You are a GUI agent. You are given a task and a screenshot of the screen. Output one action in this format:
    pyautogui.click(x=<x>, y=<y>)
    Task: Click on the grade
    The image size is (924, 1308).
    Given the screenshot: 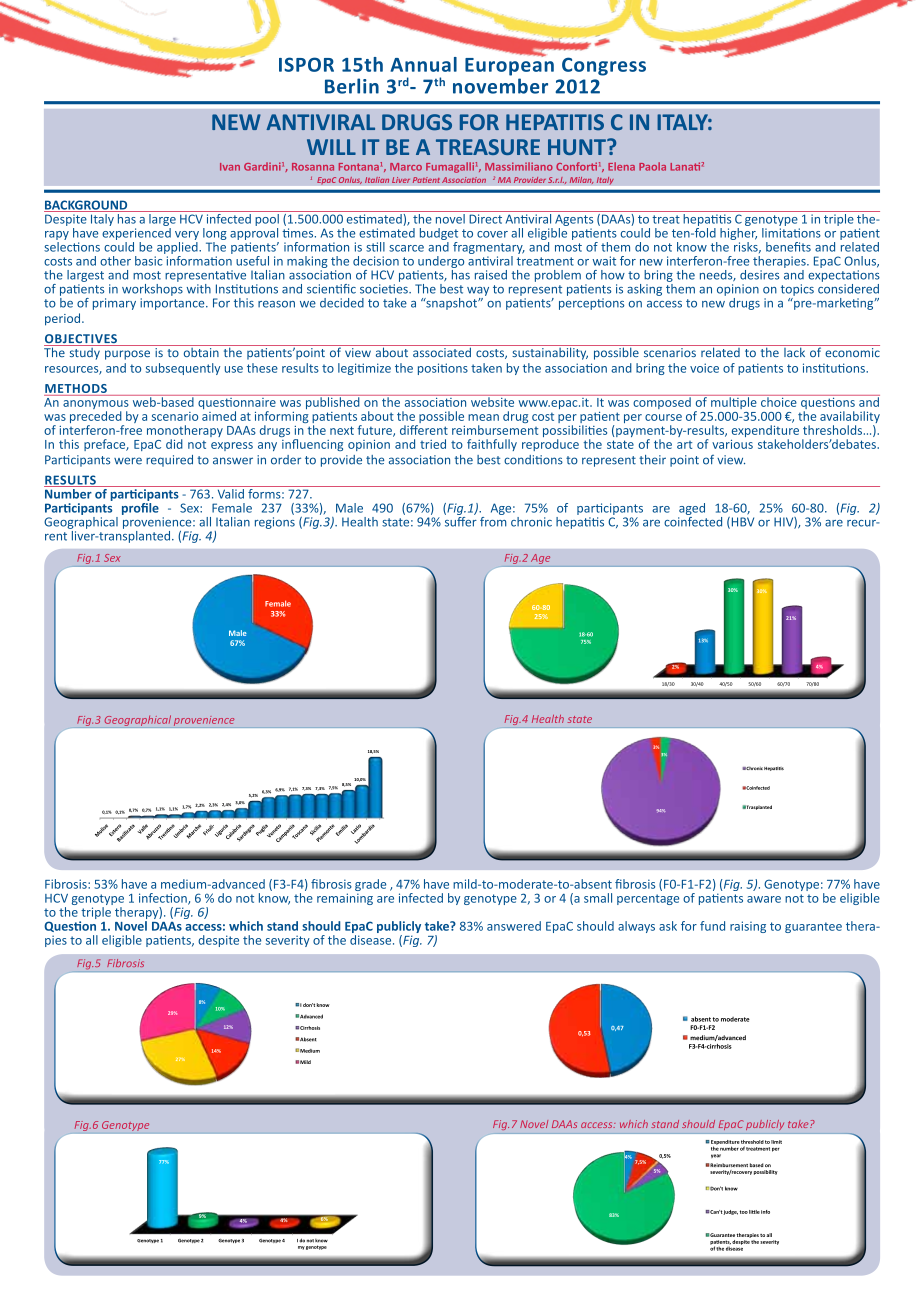 What is the action you would take?
    pyautogui.click(x=370, y=886)
